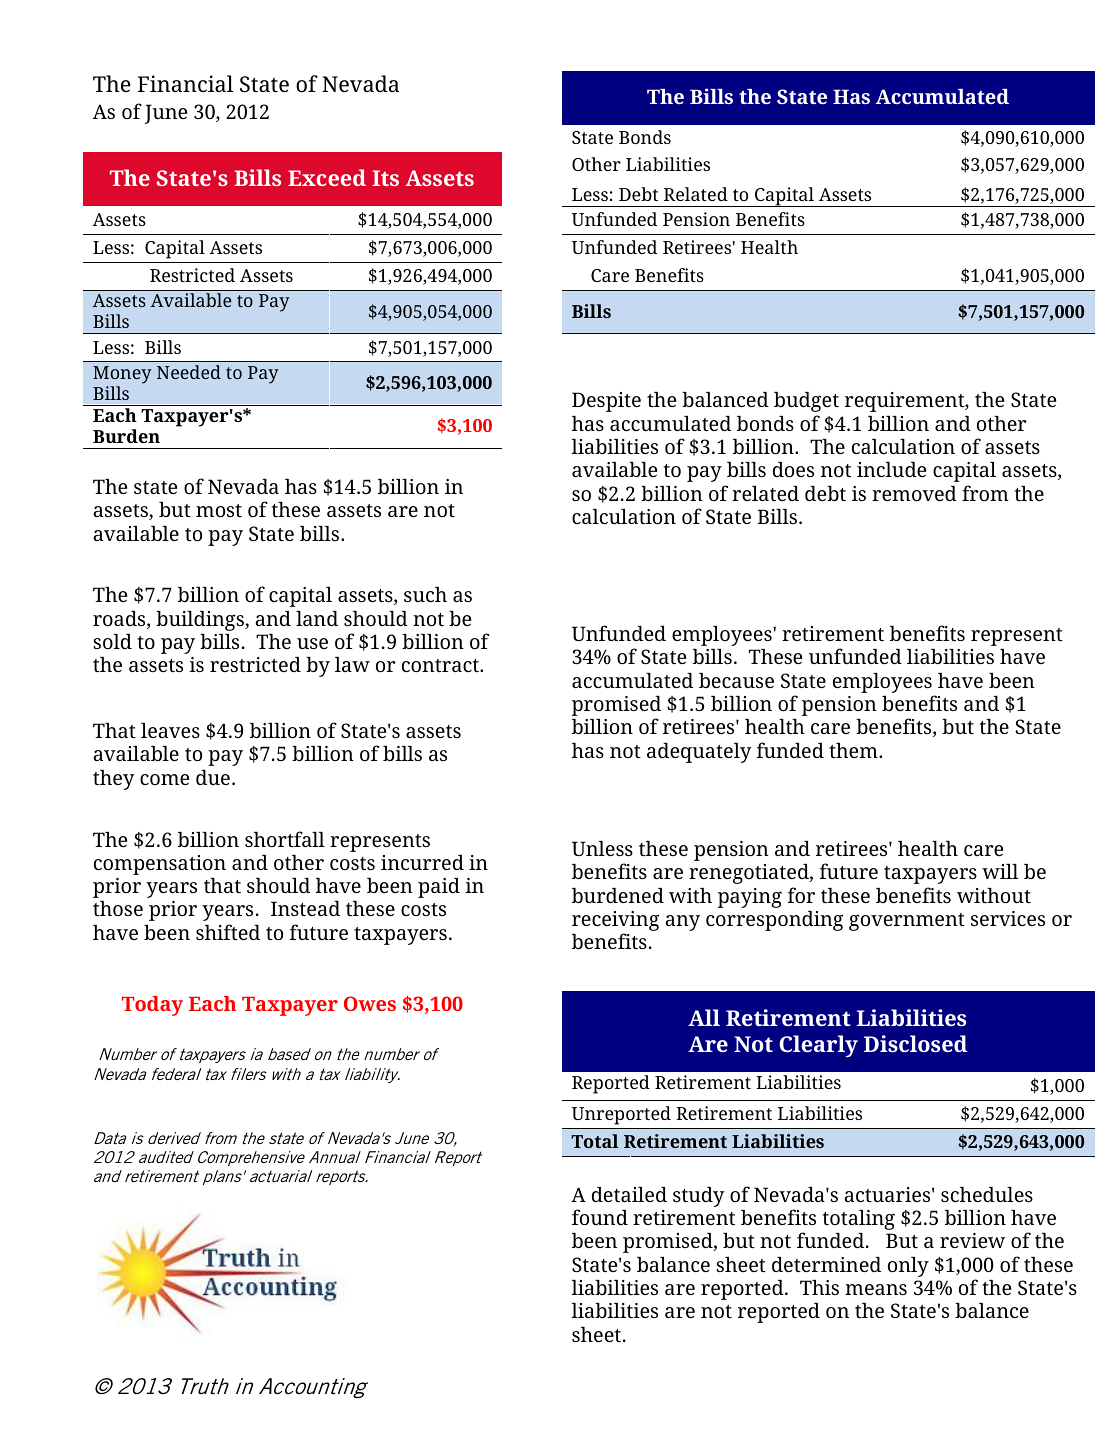  I want to click on detailed, so click(629, 1194).
